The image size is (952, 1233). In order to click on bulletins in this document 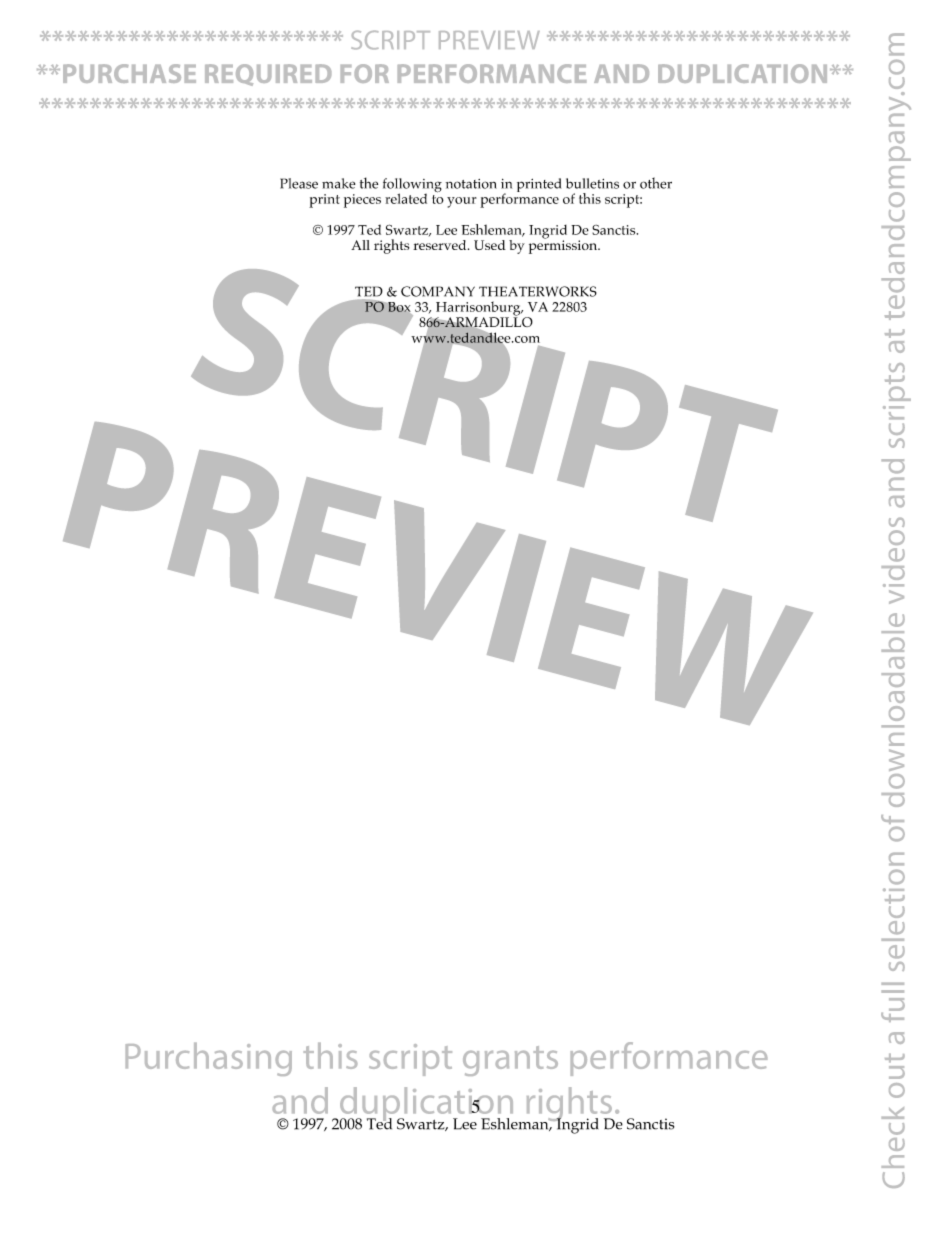, I will do `click(592, 183)`.
